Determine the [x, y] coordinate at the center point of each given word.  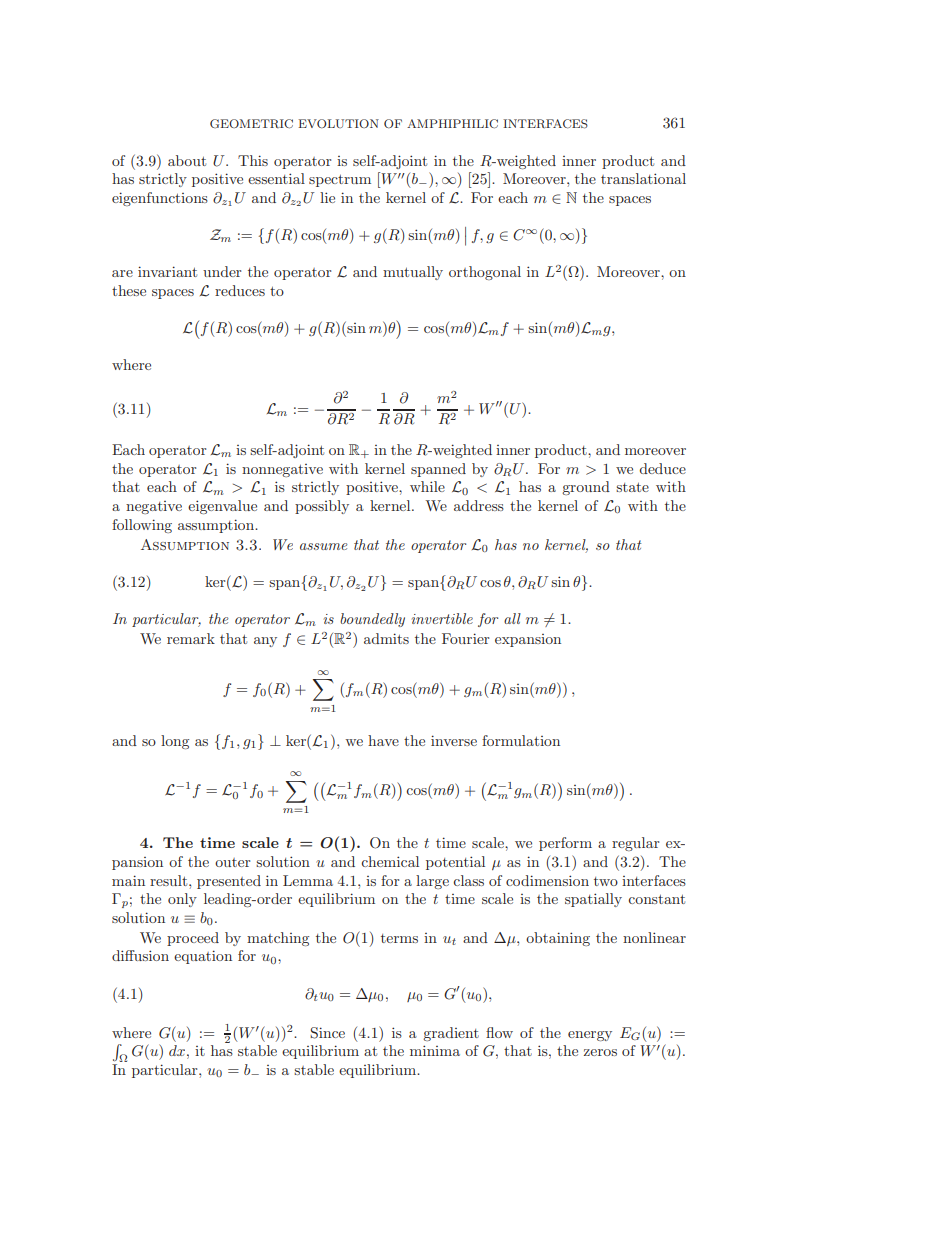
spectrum [340, 180]
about [187, 160]
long [175, 742]
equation [203, 957]
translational [643, 178]
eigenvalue [222, 507]
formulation [521, 740]
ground [586, 488]
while [427, 486]
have [383, 740]
